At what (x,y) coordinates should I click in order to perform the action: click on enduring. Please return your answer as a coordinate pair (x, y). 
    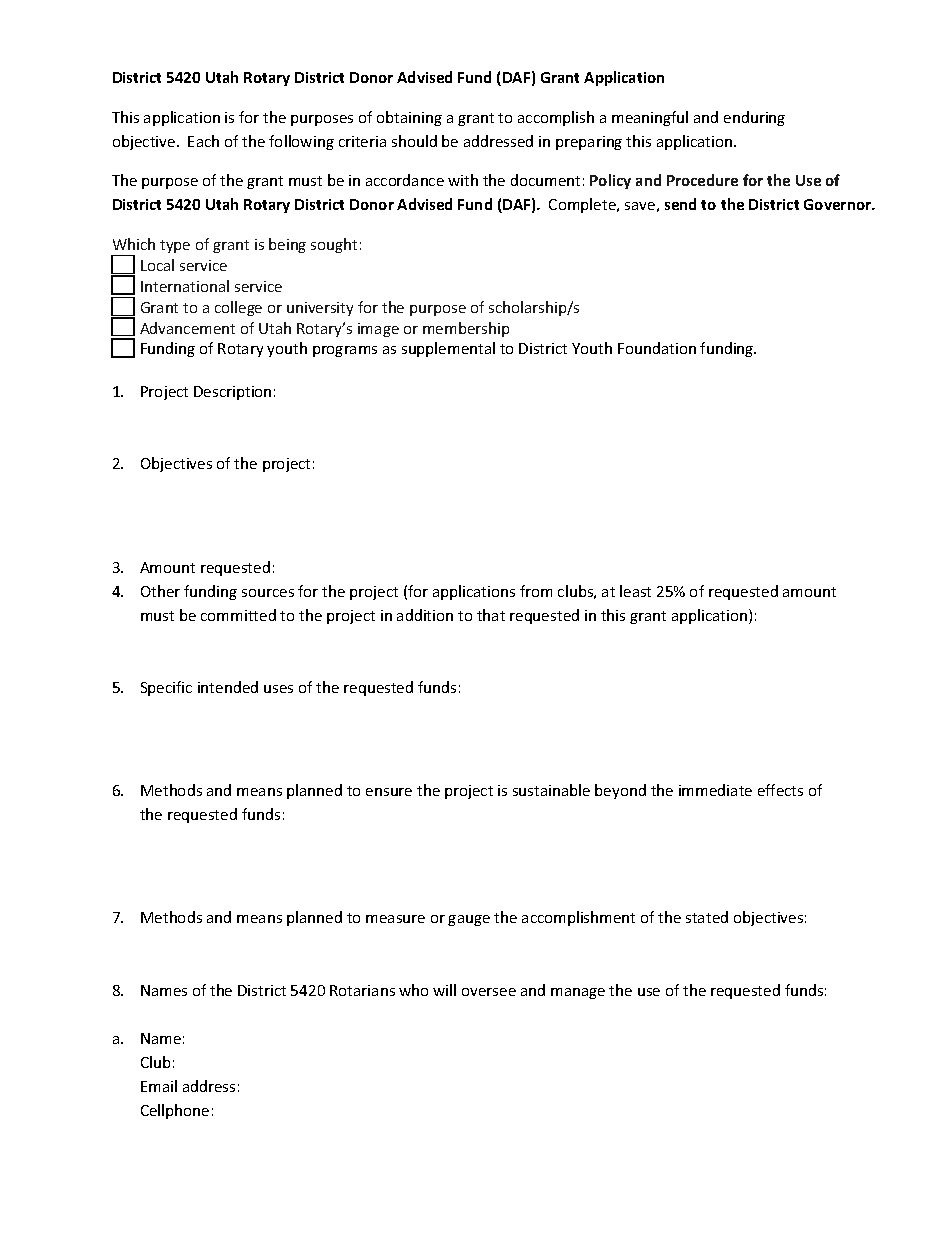
    Looking at the image, I should click on (754, 118).
